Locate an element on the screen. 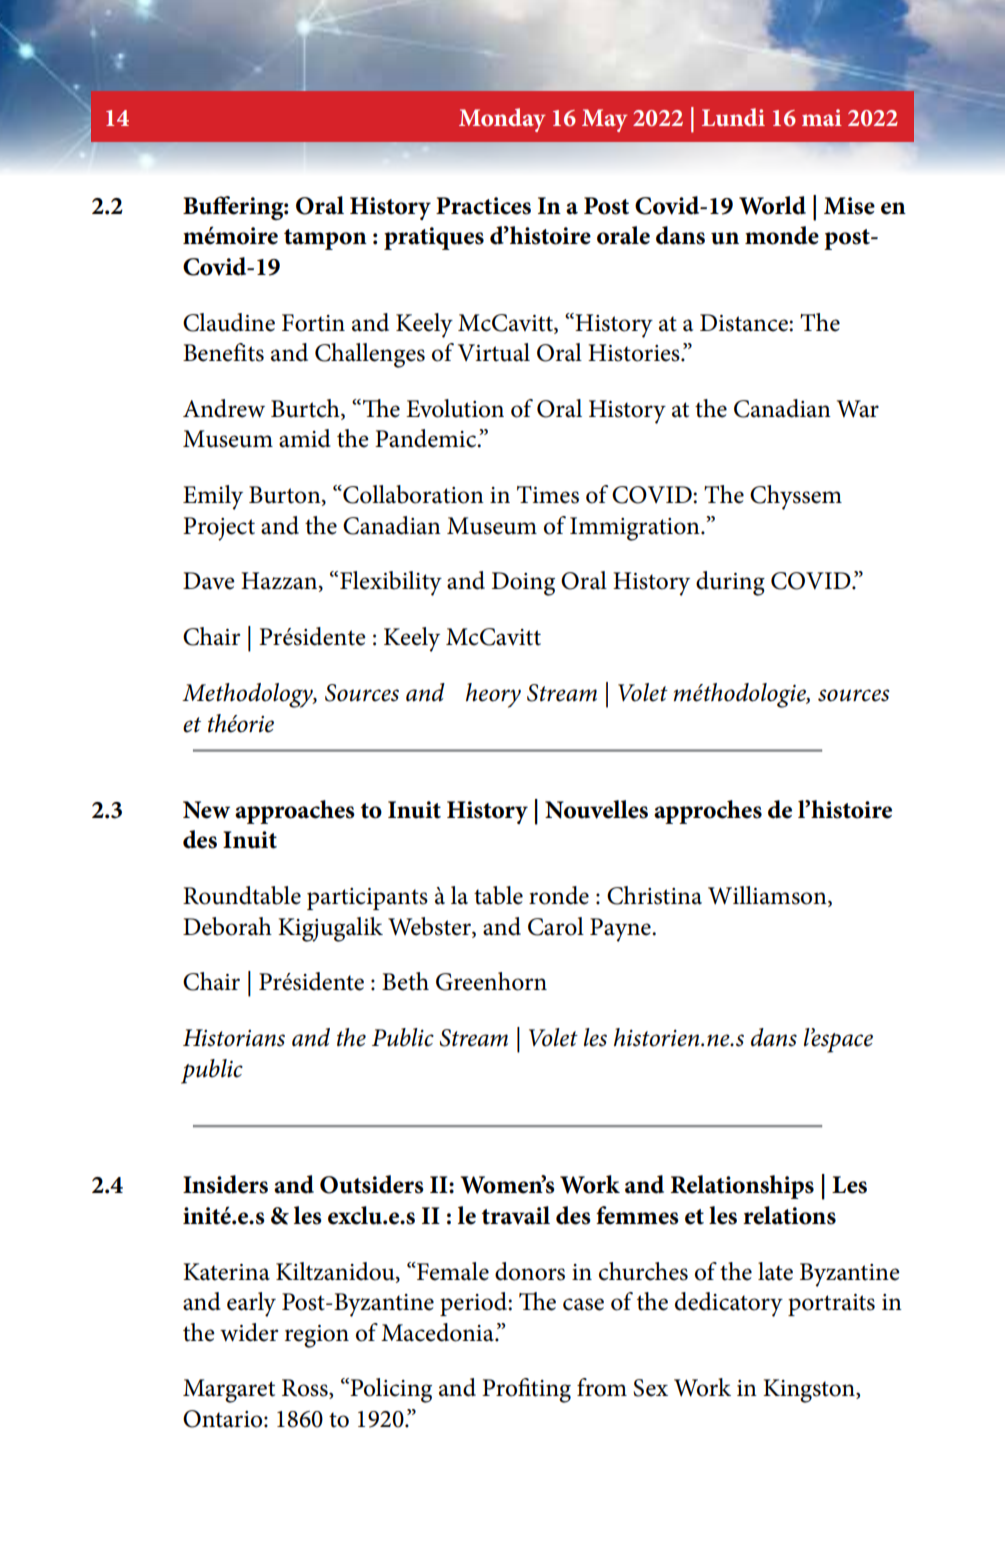 The image size is (1005, 1553). approaches is located at coordinates (295, 812).
